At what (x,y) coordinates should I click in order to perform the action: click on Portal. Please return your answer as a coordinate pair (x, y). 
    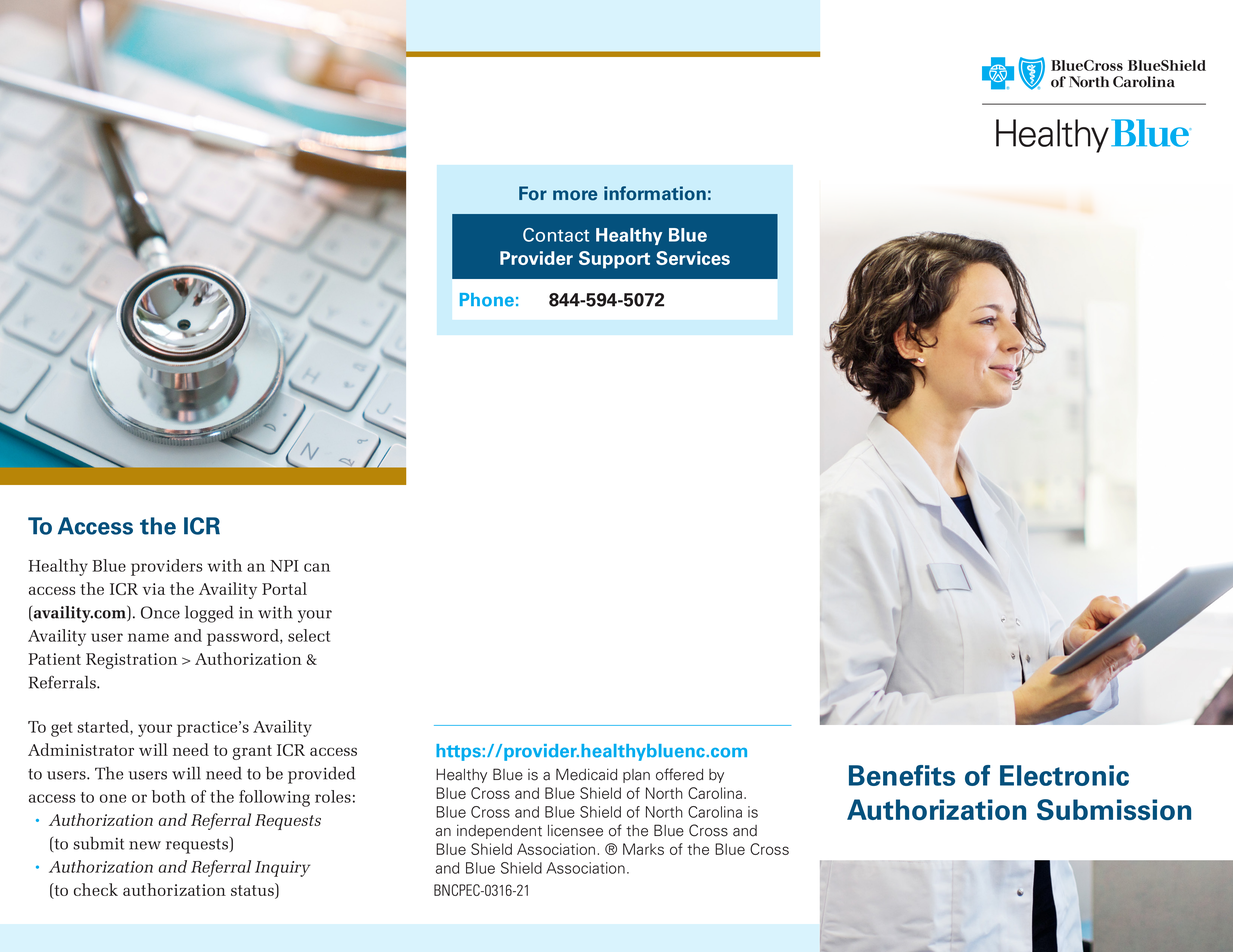
    Looking at the image, I should click on (284, 588).
